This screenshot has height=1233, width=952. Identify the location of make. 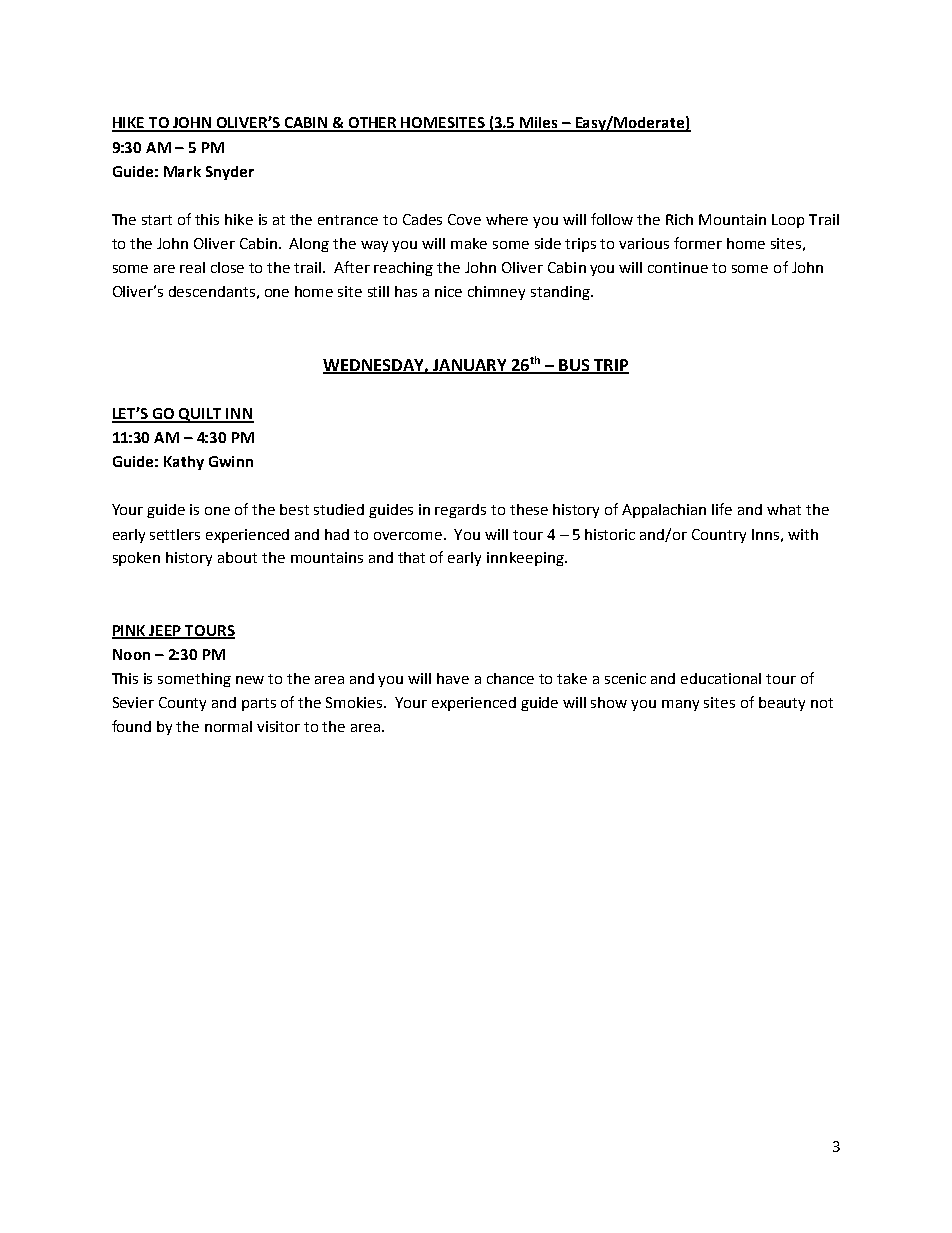
(469, 243).
